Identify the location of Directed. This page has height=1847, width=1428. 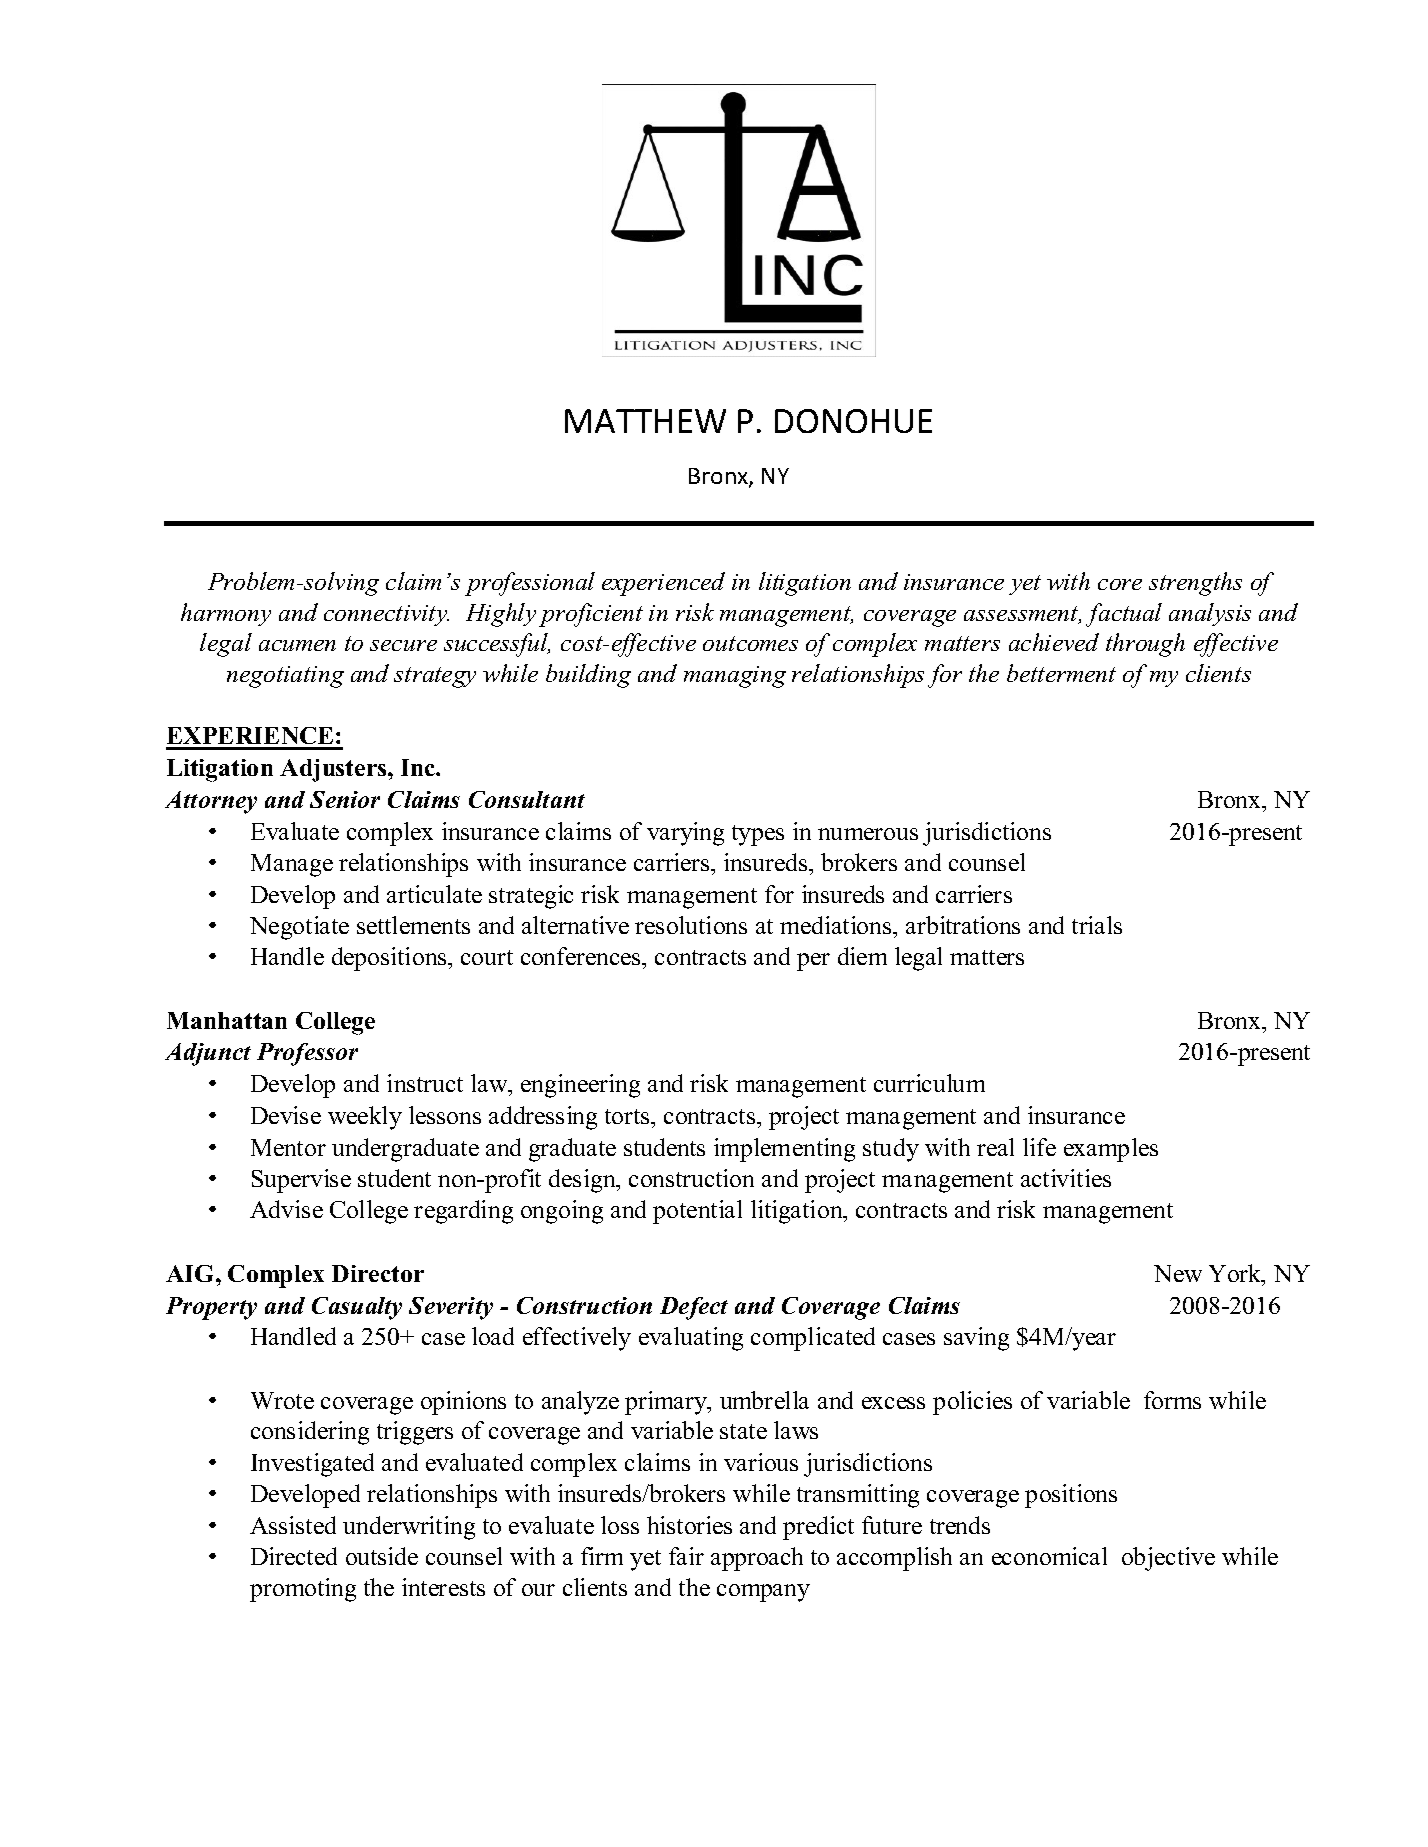
(294, 1556).
